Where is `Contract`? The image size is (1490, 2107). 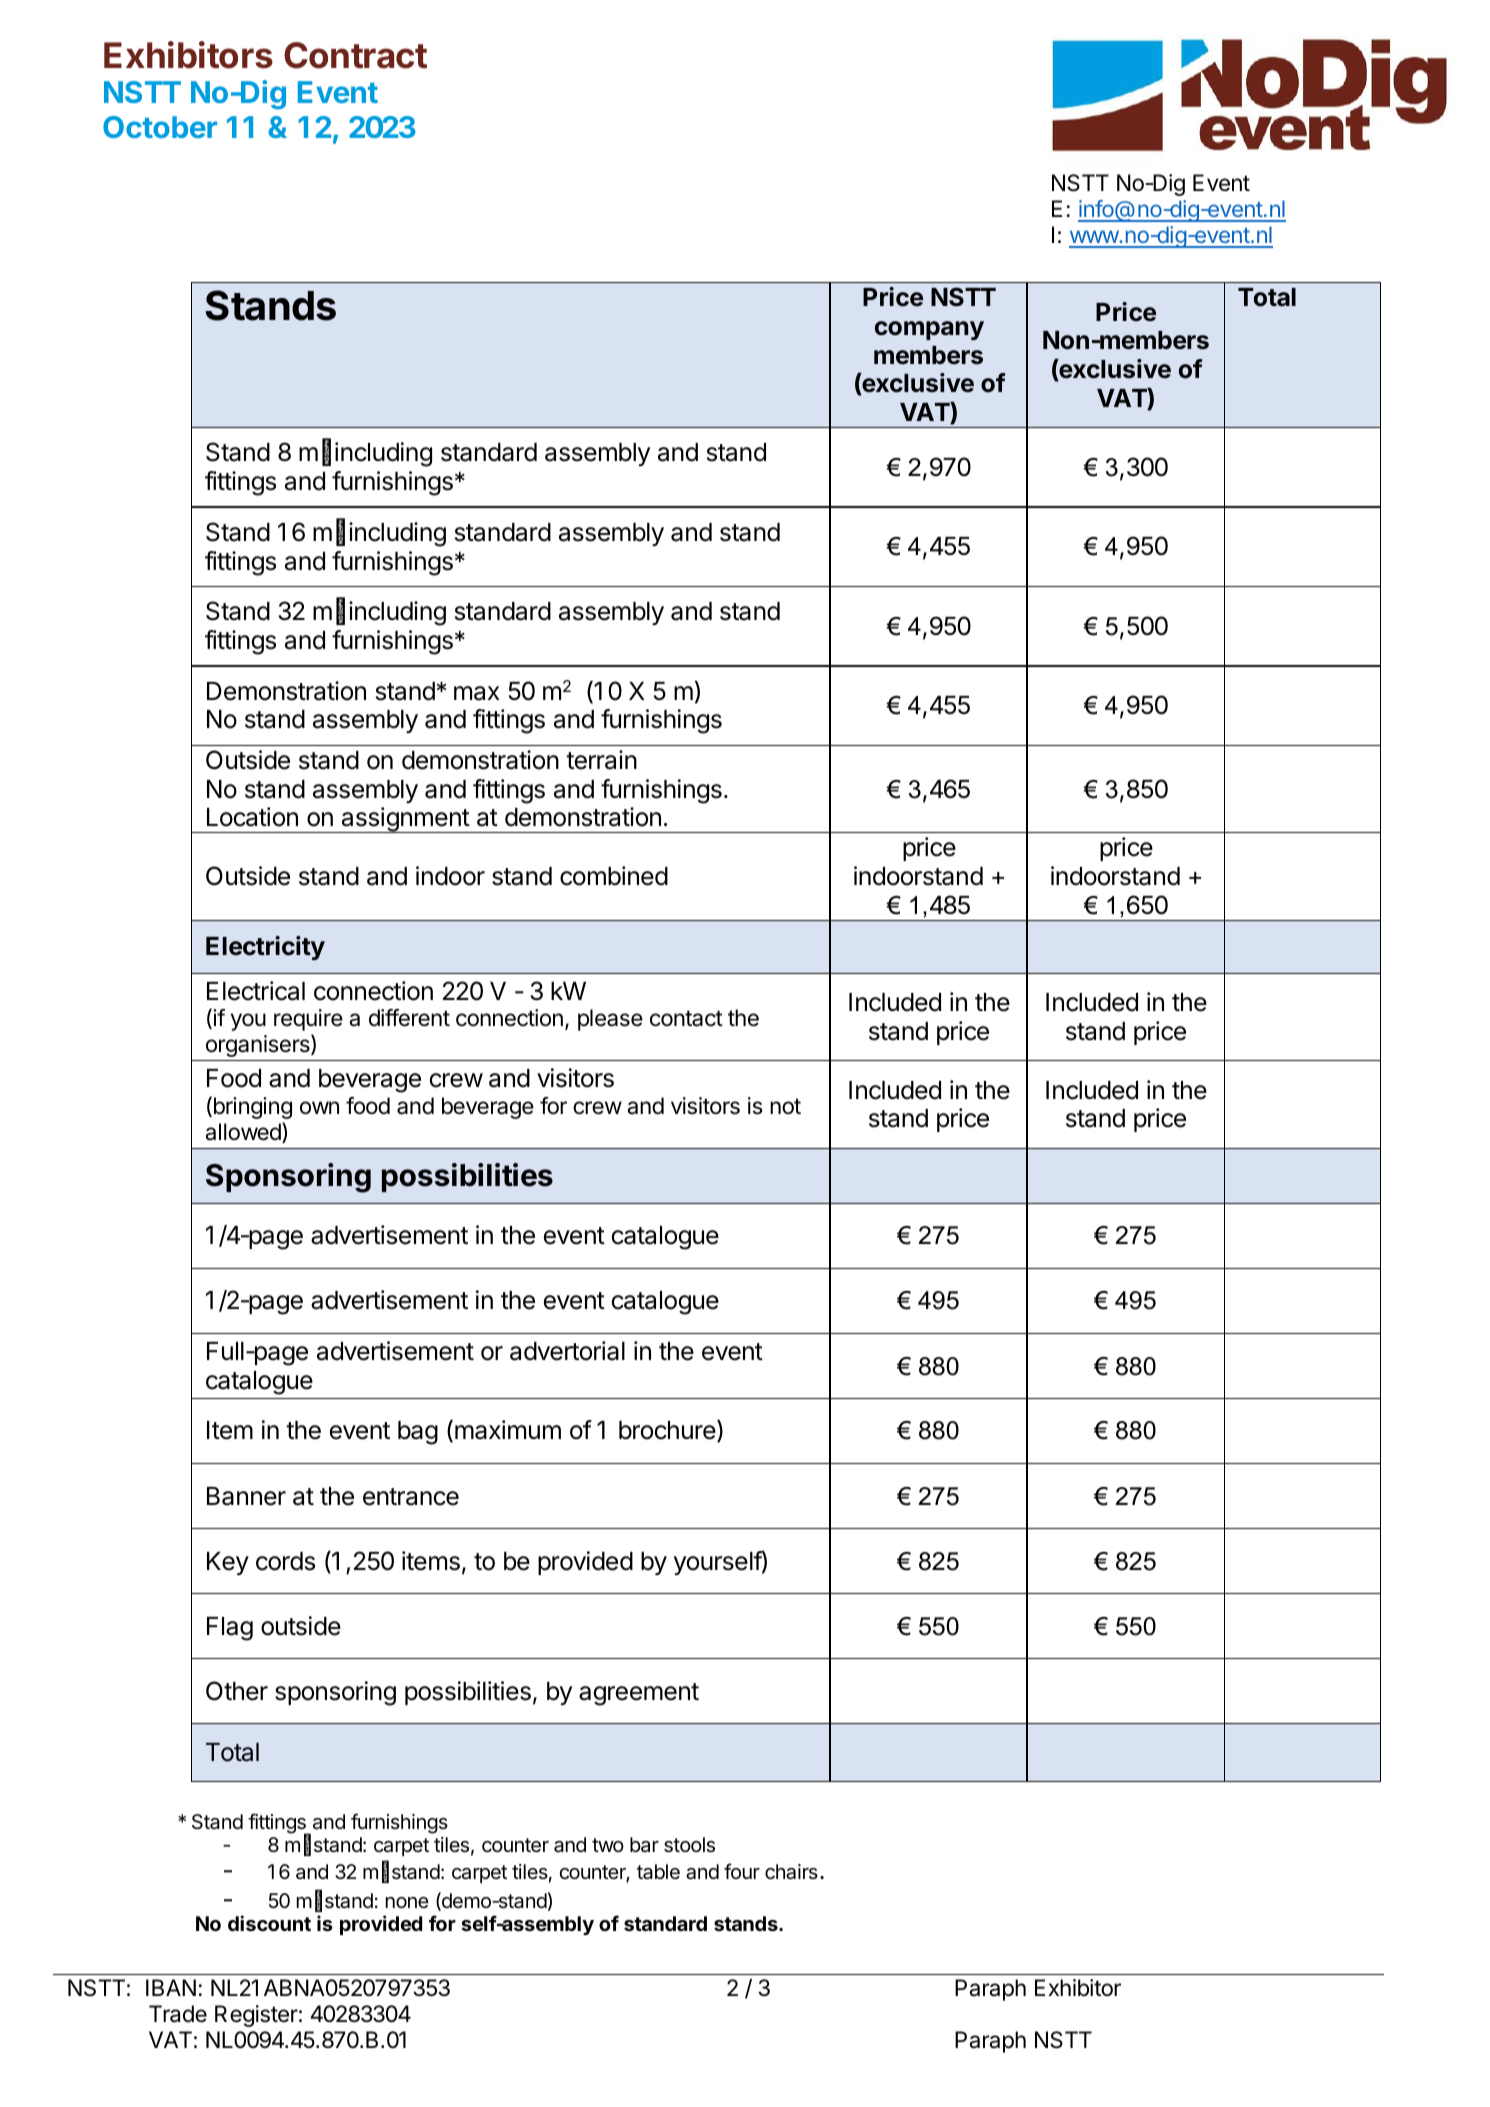
Contract is located at coordinates (355, 55).
